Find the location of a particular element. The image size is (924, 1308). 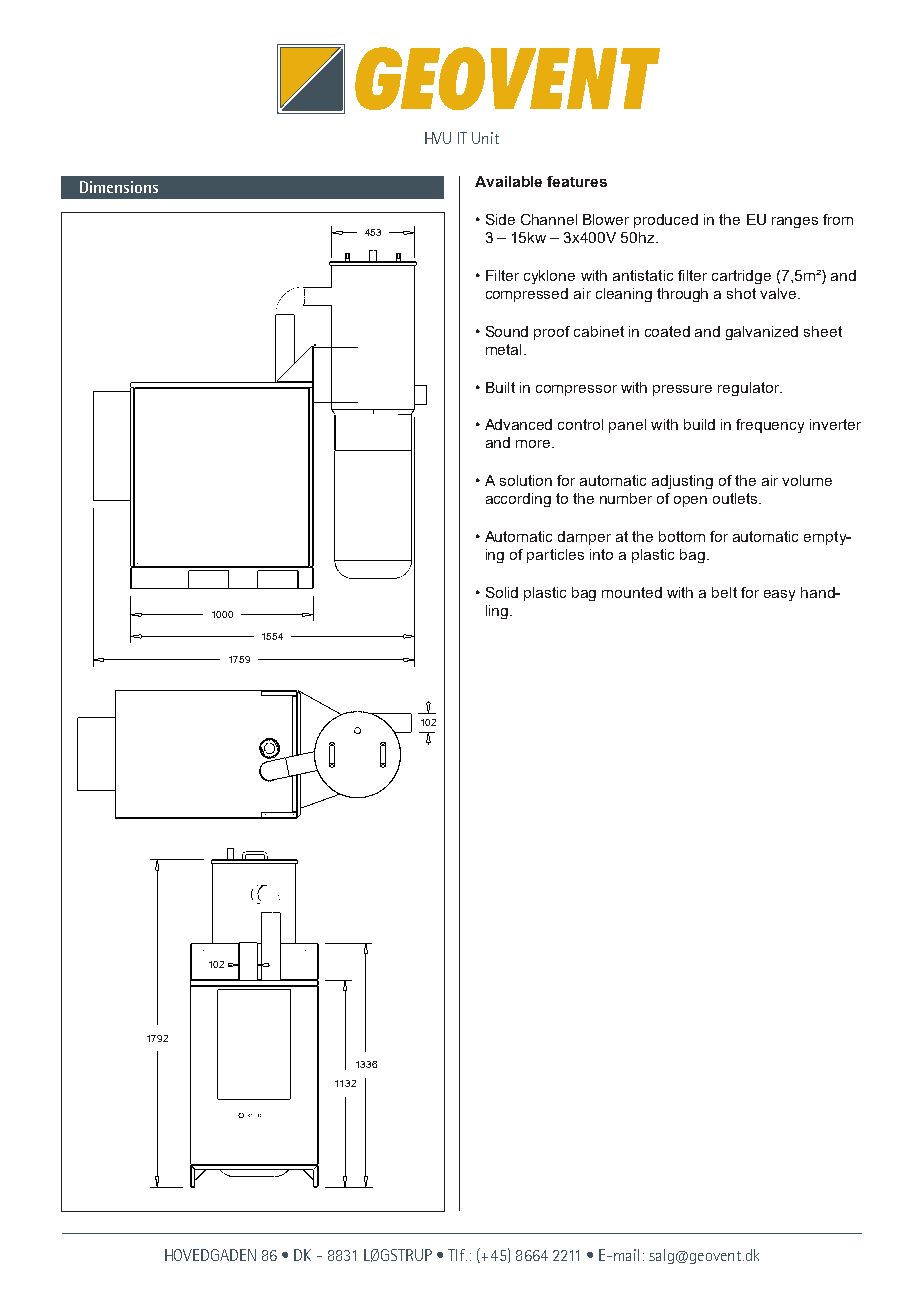

particles is located at coordinates (555, 556).
